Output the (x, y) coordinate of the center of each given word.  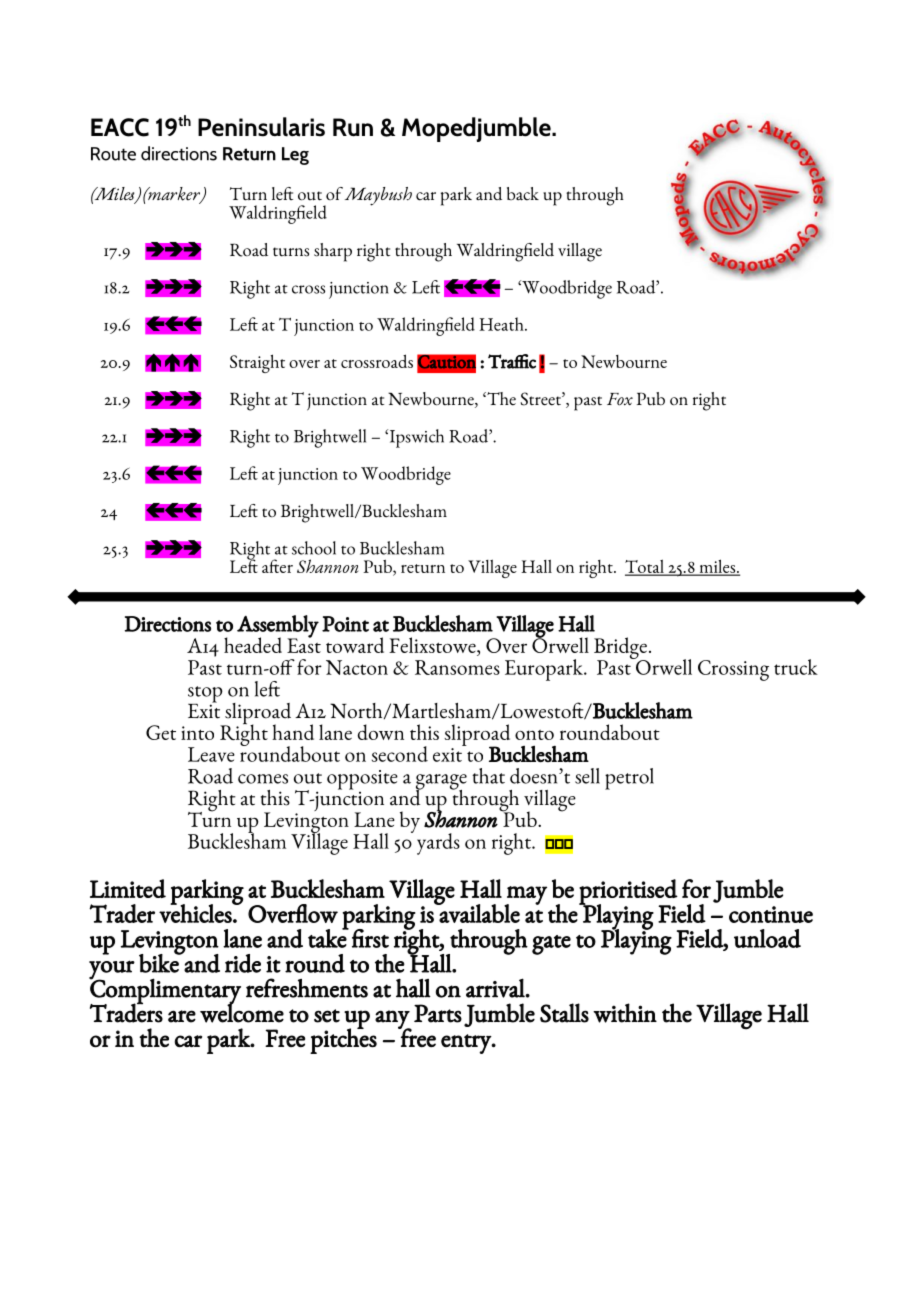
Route (113, 154)
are (182, 1016)
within (625, 1013)
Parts (438, 1013)
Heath (502, 324)
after (277, 566)
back (523, 193)
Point (345, 624)
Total (645, 567)
